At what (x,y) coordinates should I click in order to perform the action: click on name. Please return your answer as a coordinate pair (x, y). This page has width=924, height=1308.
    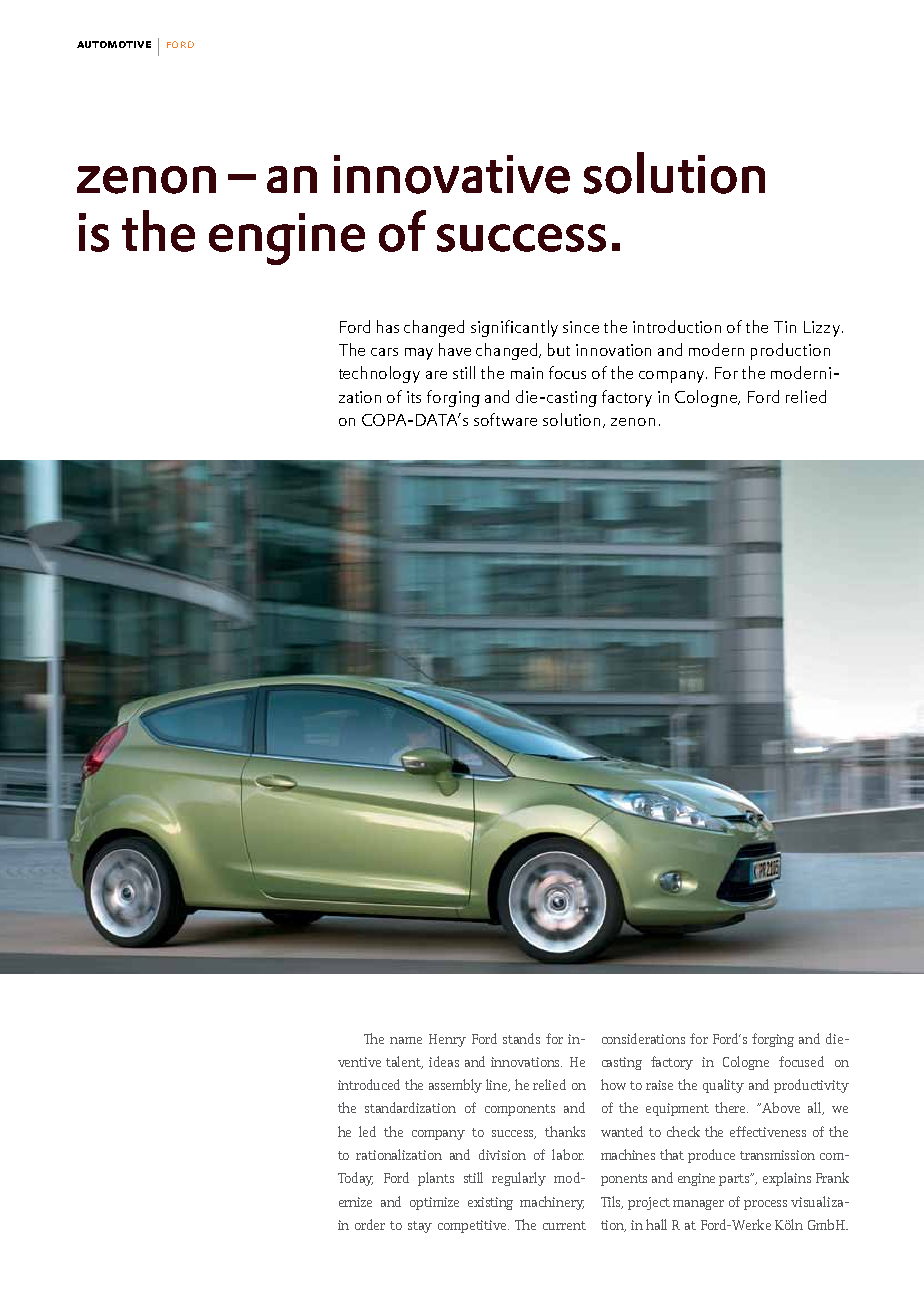
    Looking at the image, I should click on (406, 1040).
